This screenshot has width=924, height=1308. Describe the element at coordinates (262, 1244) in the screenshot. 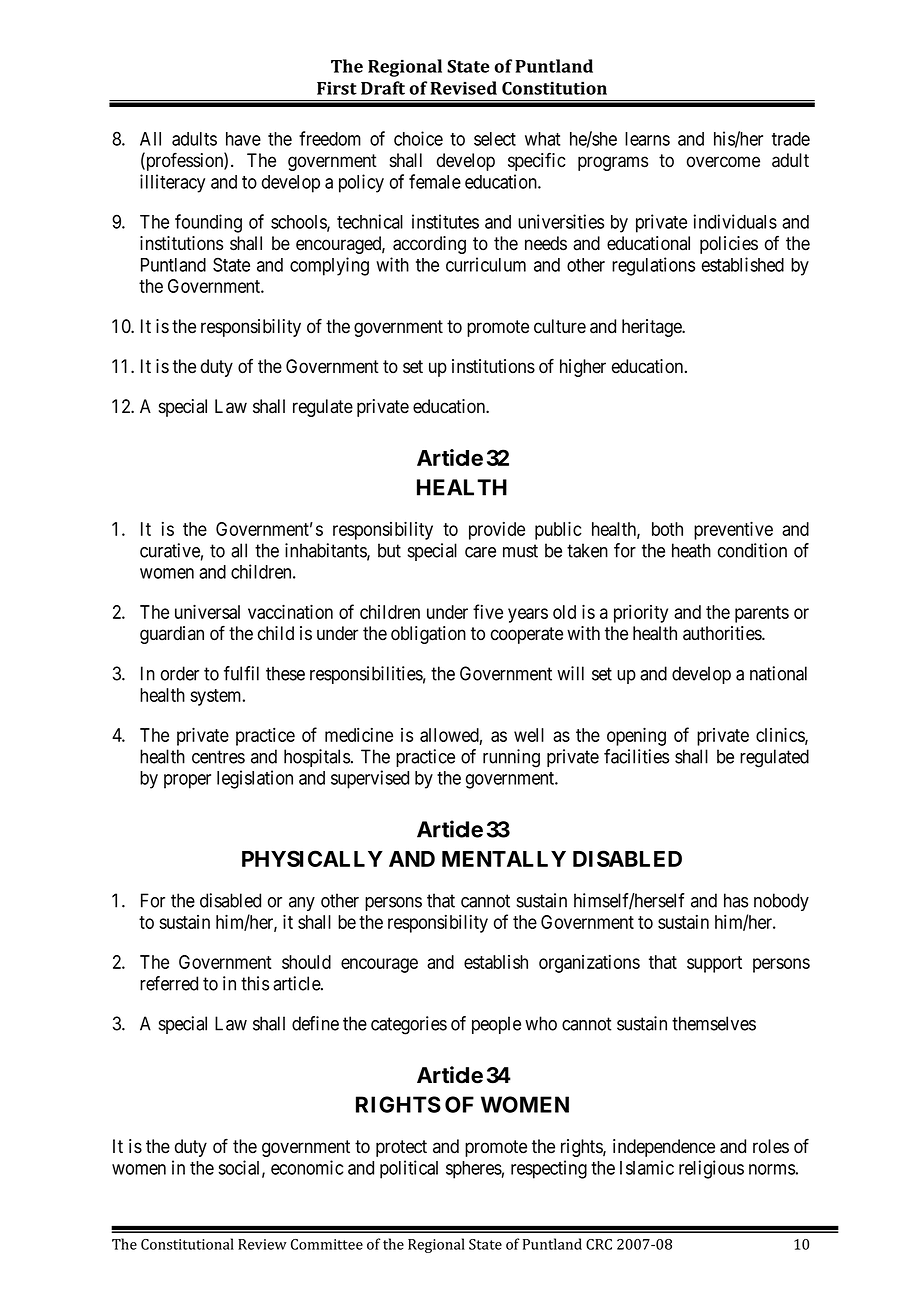

I see `Review` at that location.
